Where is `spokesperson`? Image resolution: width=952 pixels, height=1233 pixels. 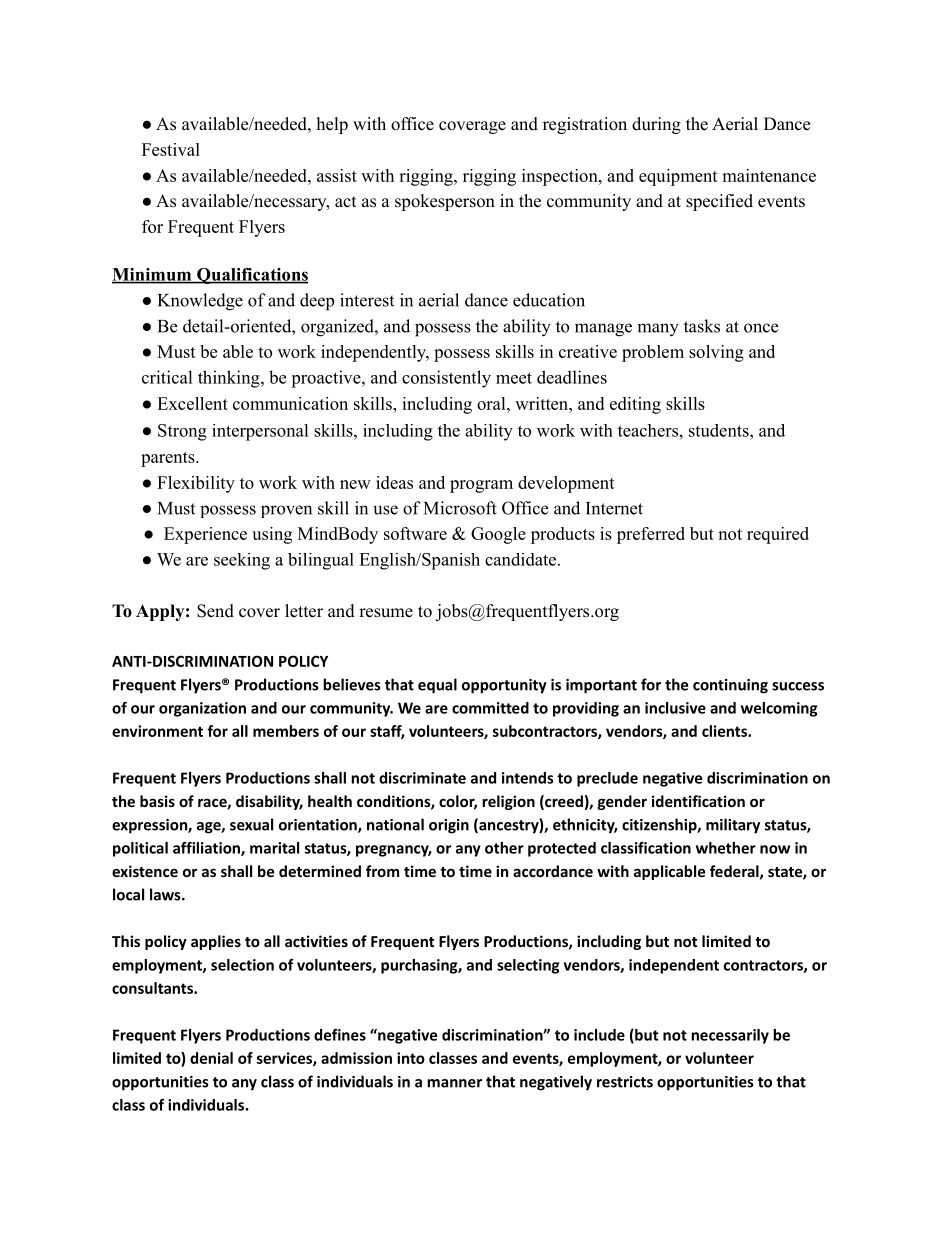
spokesperson is located at coordinates (445, 202).
